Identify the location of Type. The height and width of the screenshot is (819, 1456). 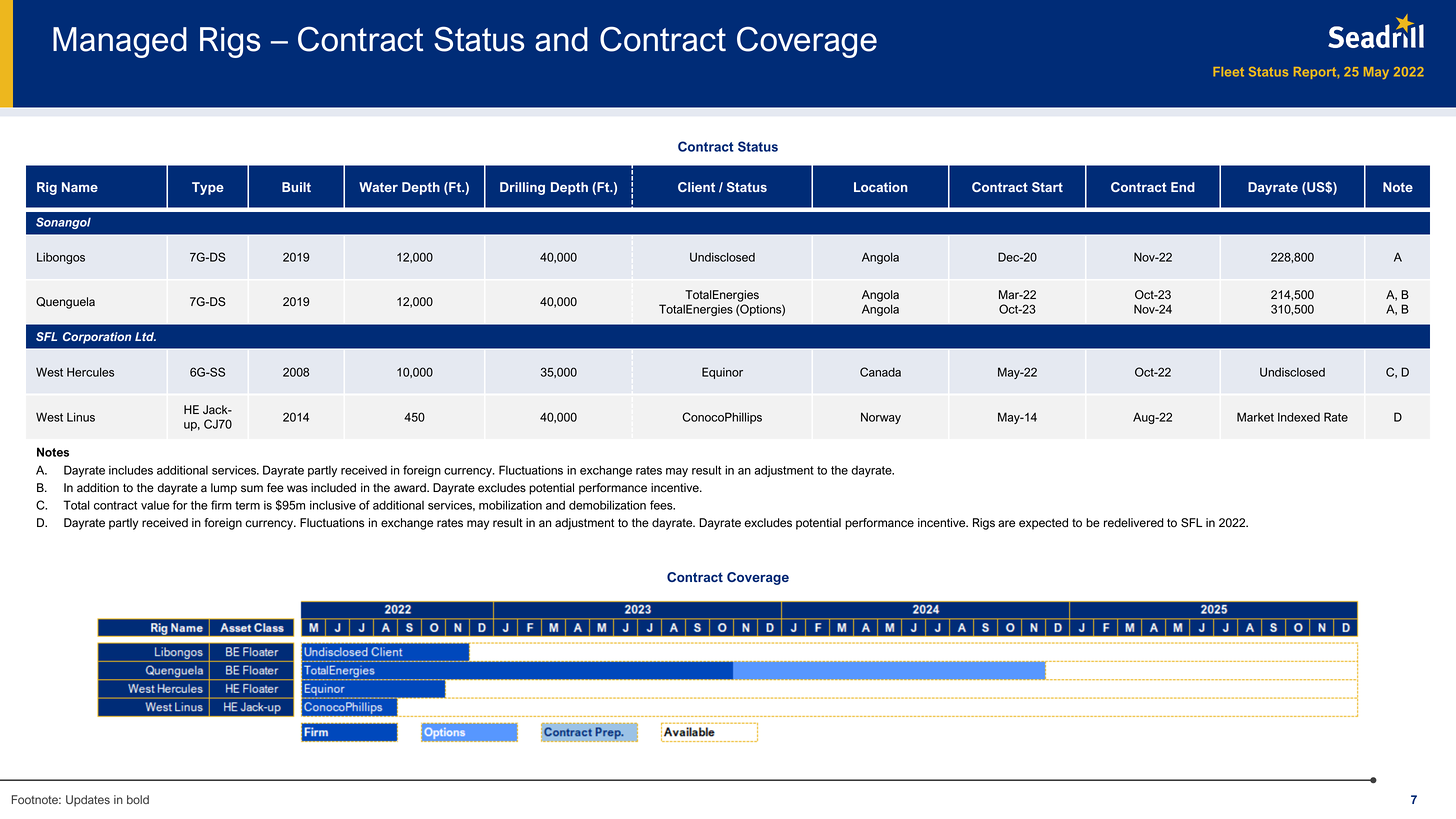
(208, 188).
